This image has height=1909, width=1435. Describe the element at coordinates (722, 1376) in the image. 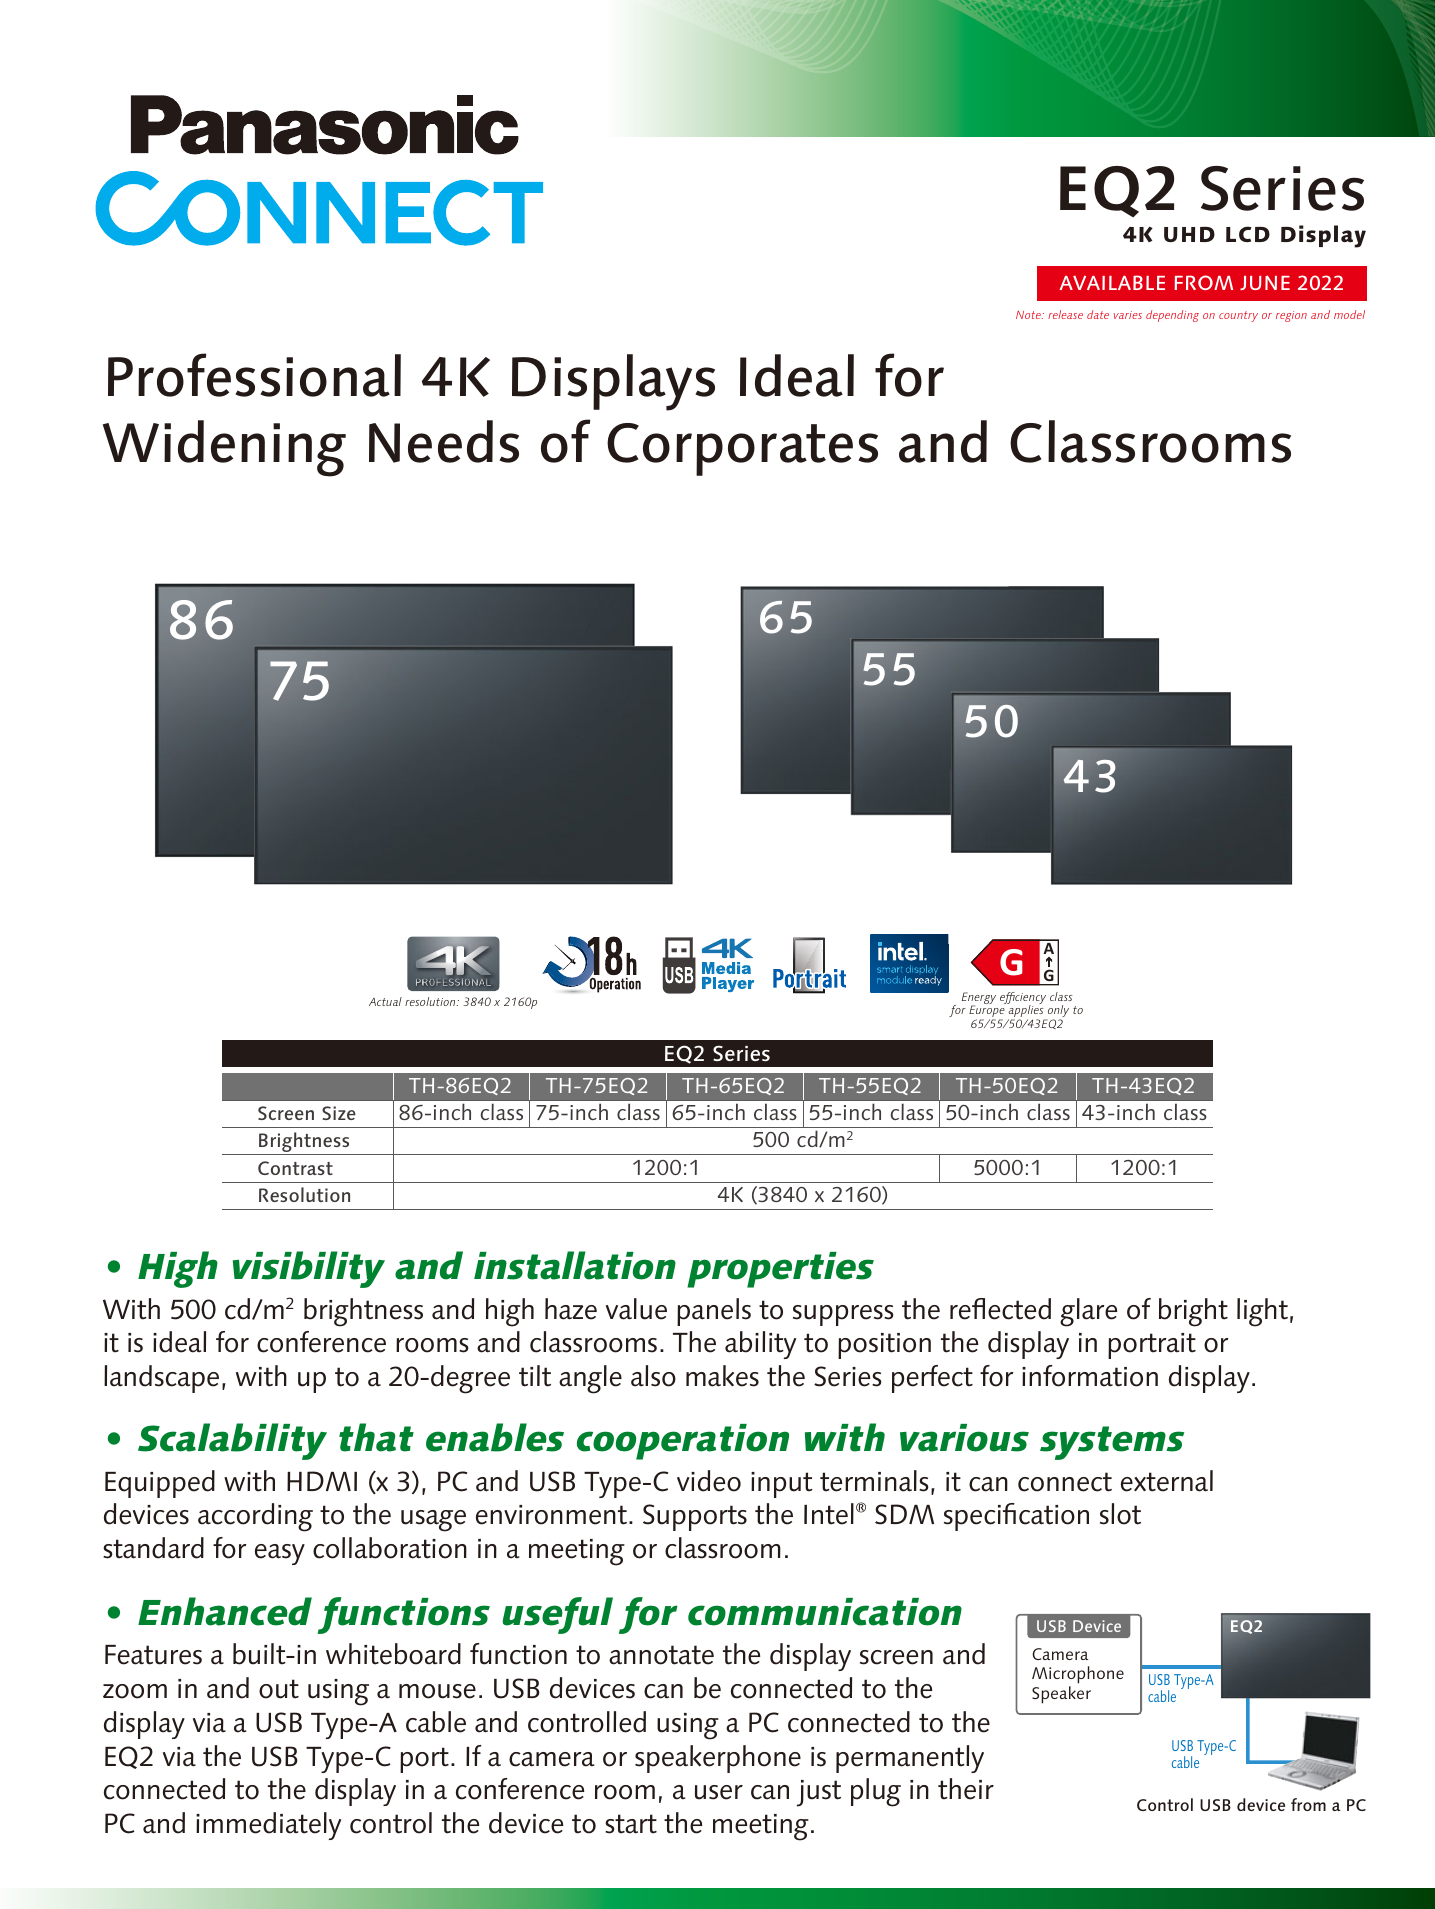

I see `makes` at that location.
